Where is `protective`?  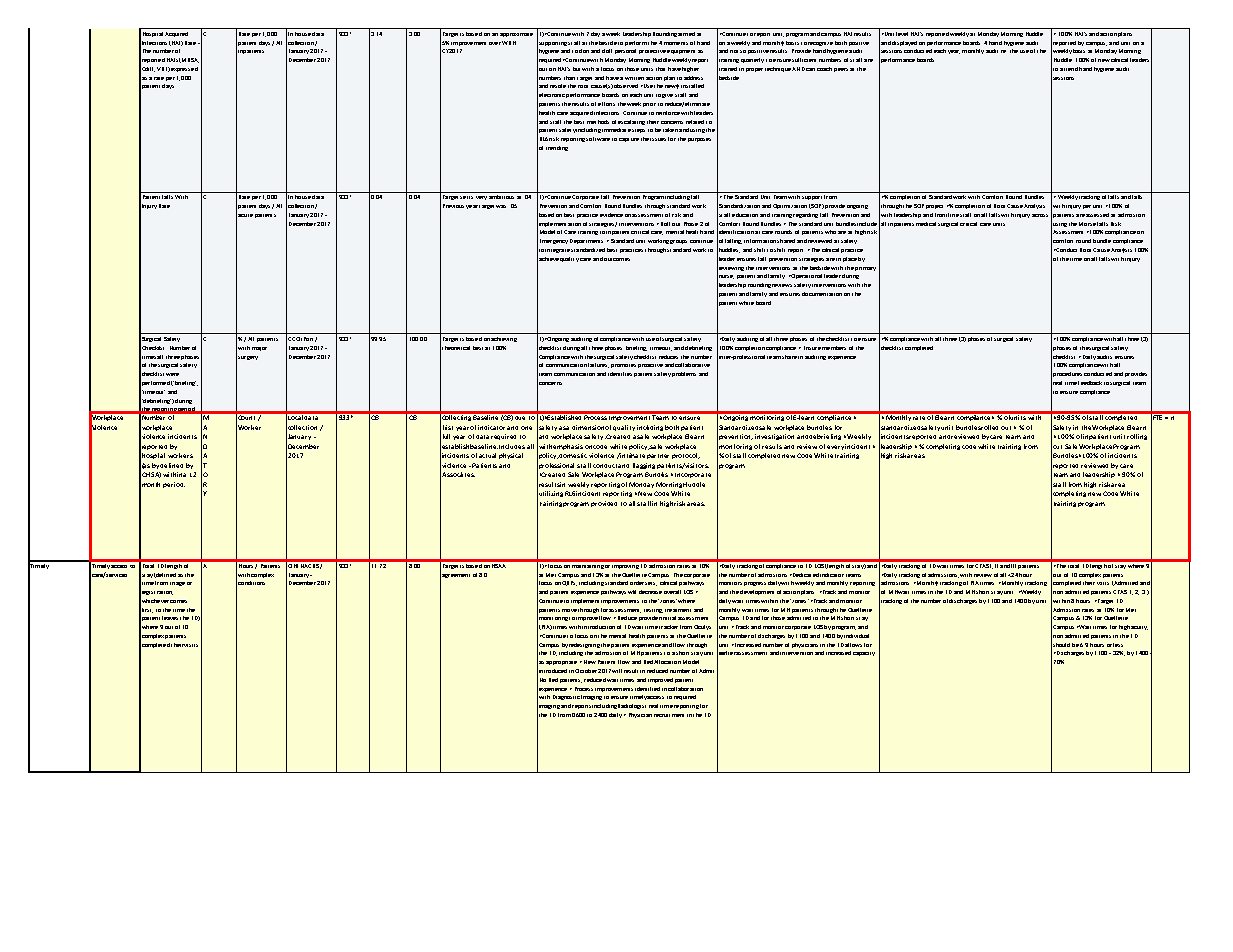 protective is located at coordinates (652, 52).
